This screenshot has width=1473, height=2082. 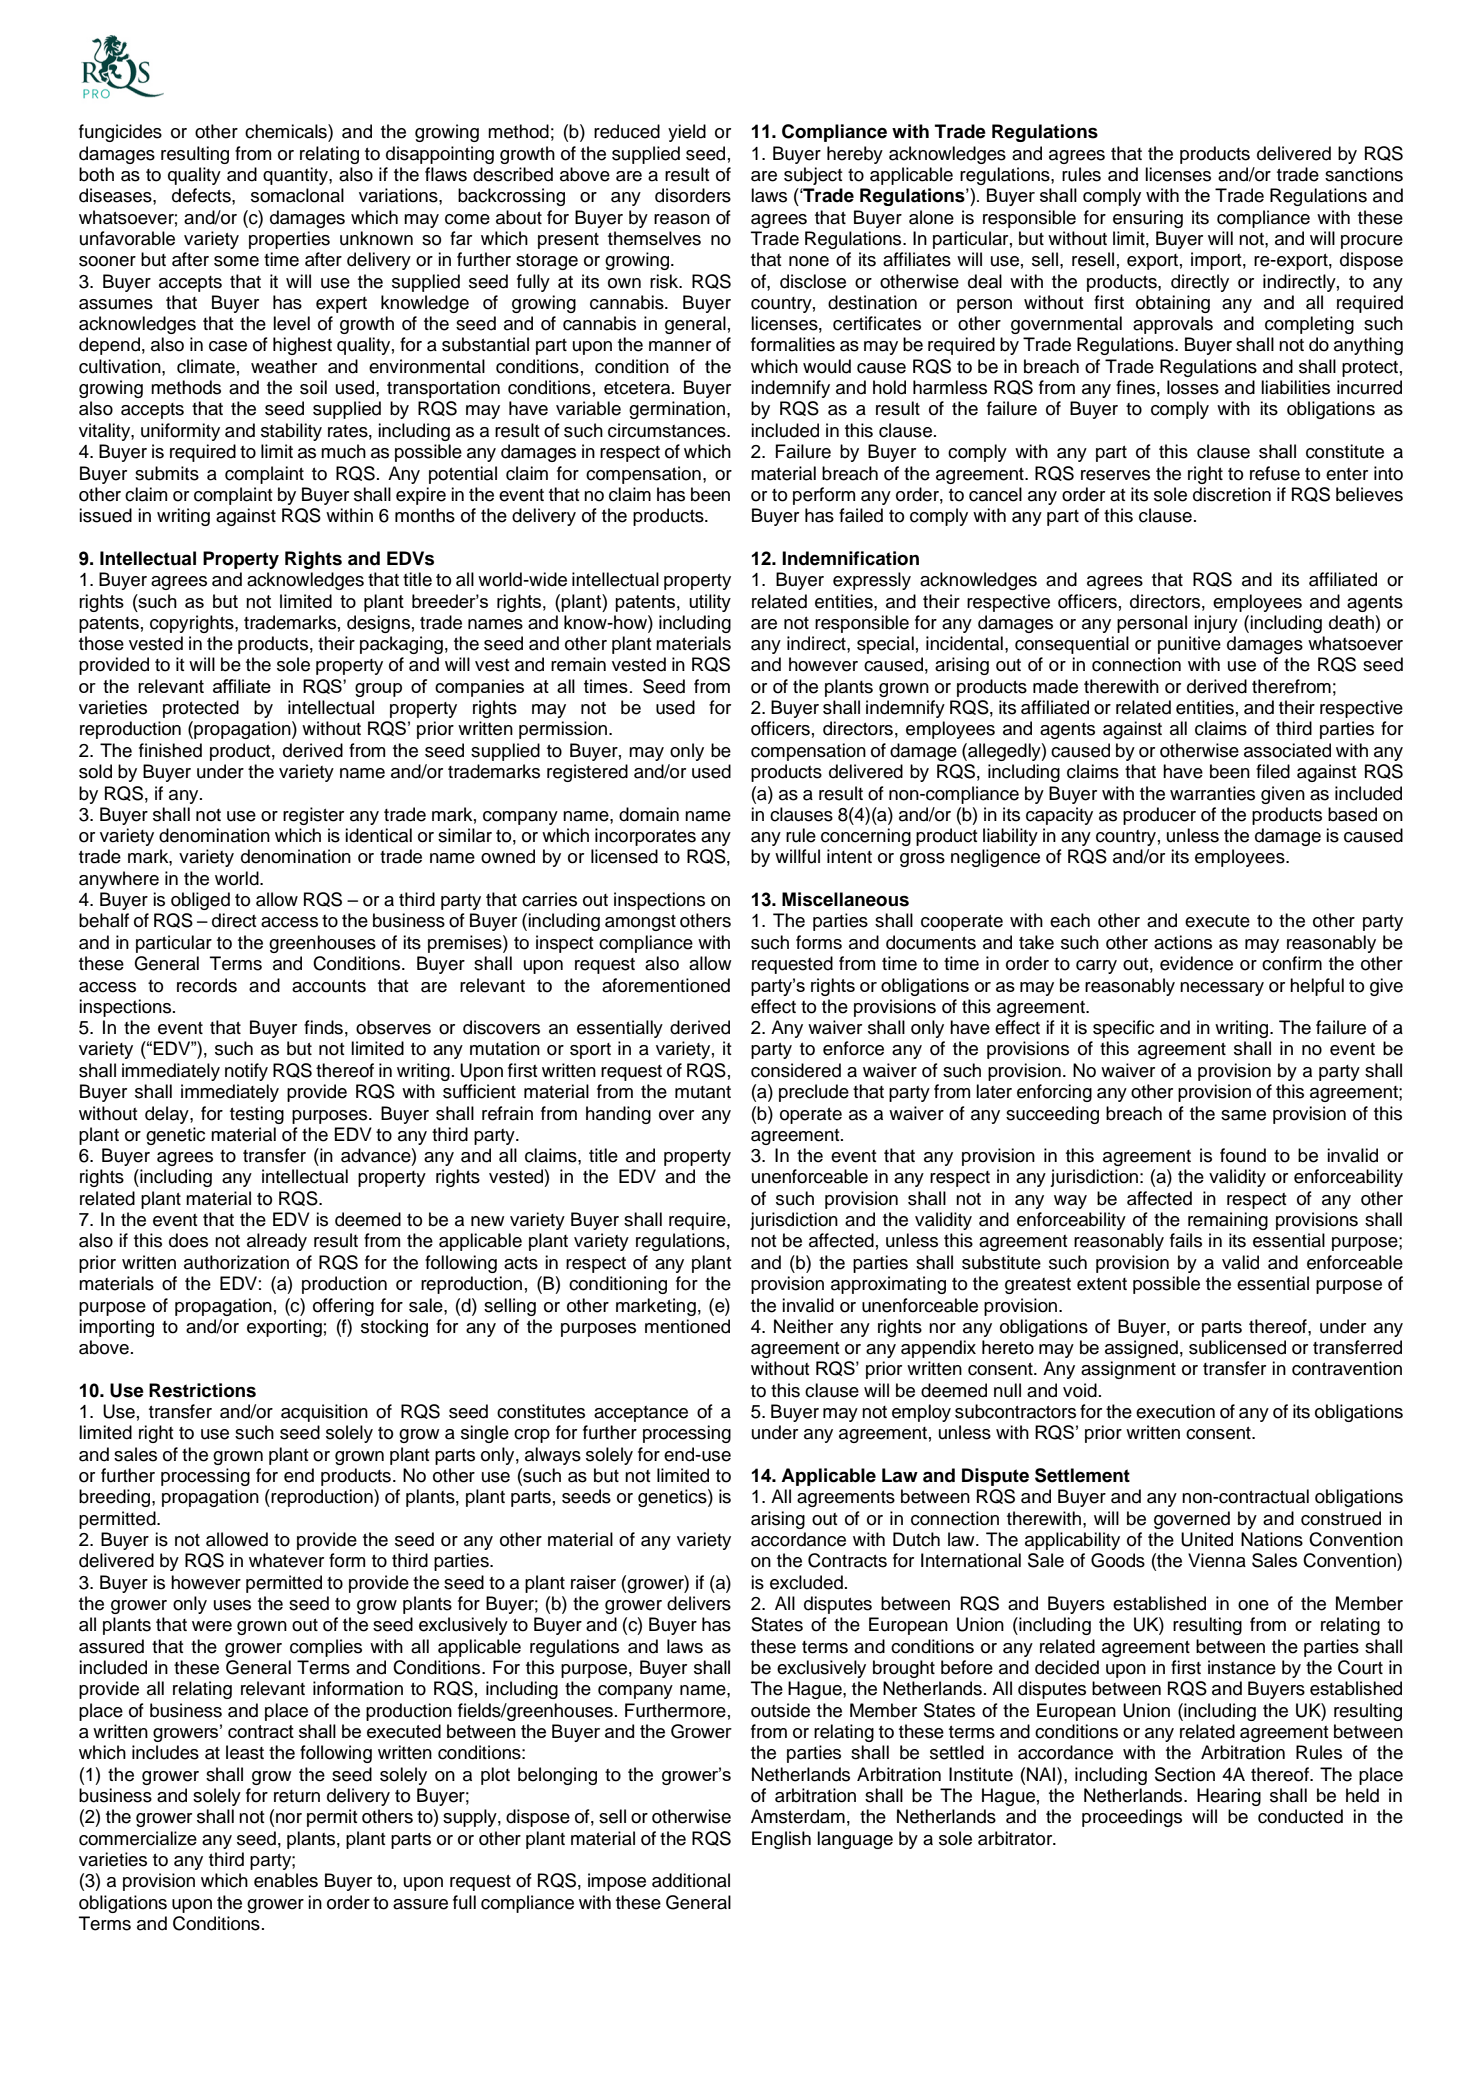 I want to click on English, so click(x=781, y=1840).
